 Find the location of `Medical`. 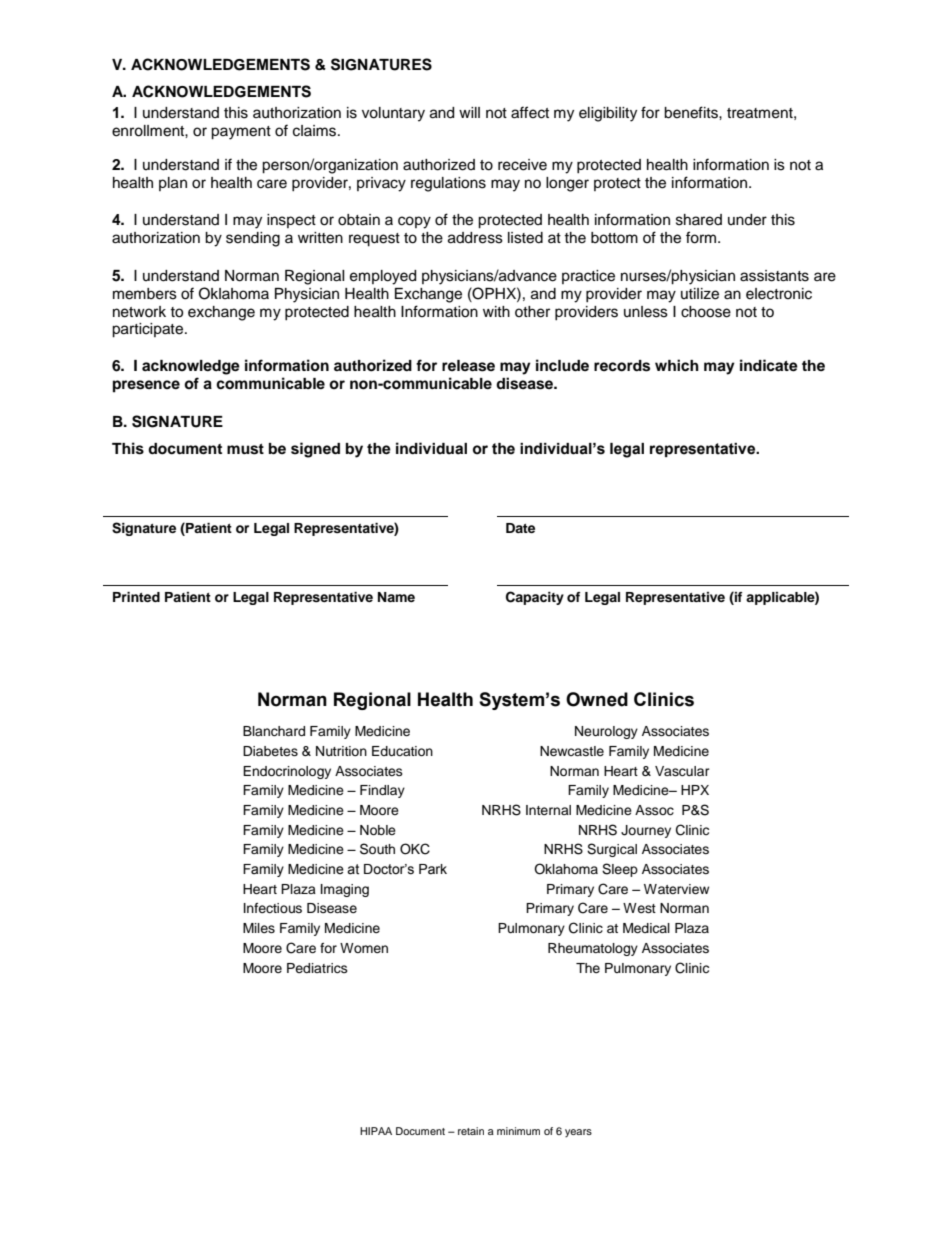

Medical is located at coordinates (646, 928).
